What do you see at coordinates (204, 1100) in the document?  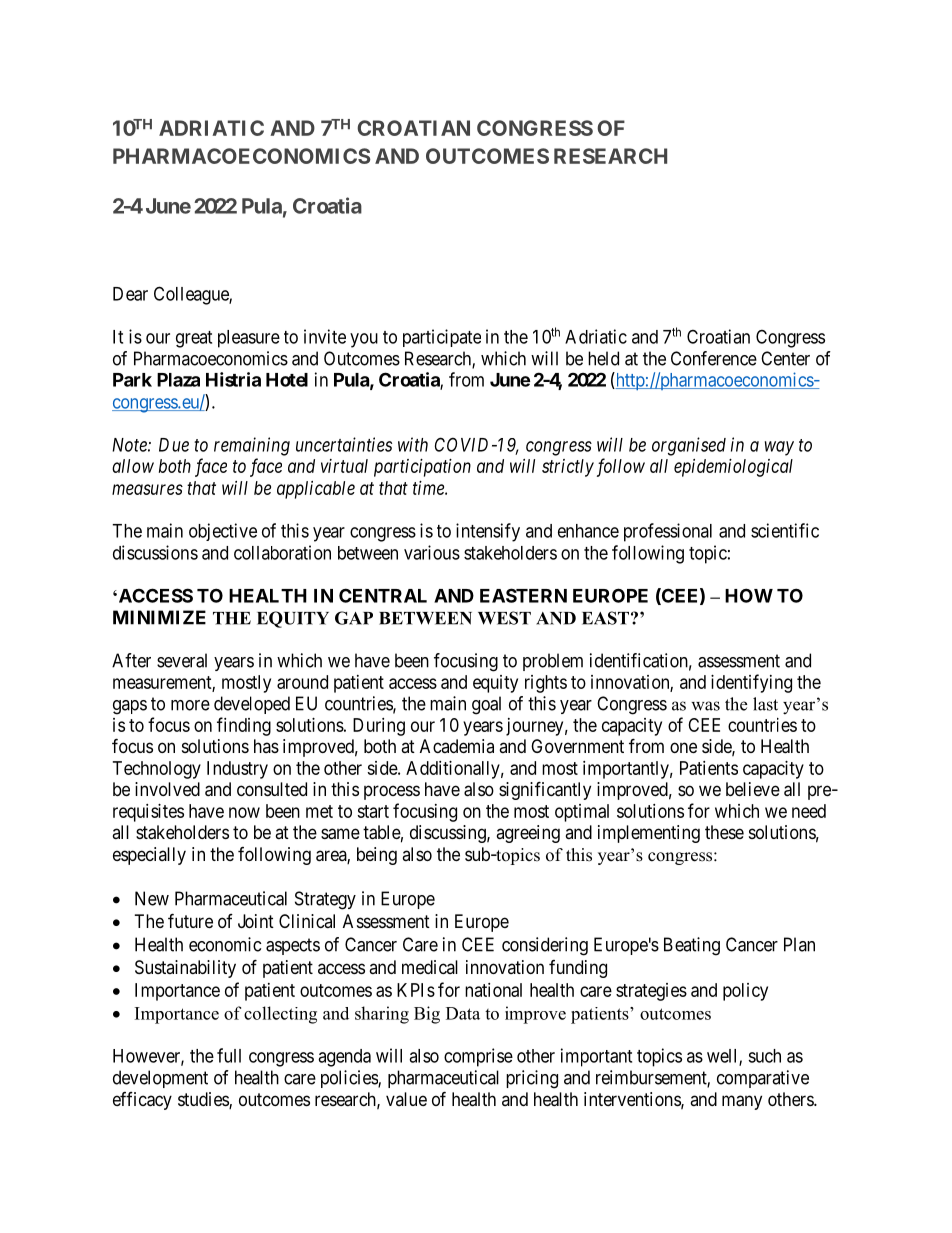 I see `studies` at bounding box center [204, 1100].
